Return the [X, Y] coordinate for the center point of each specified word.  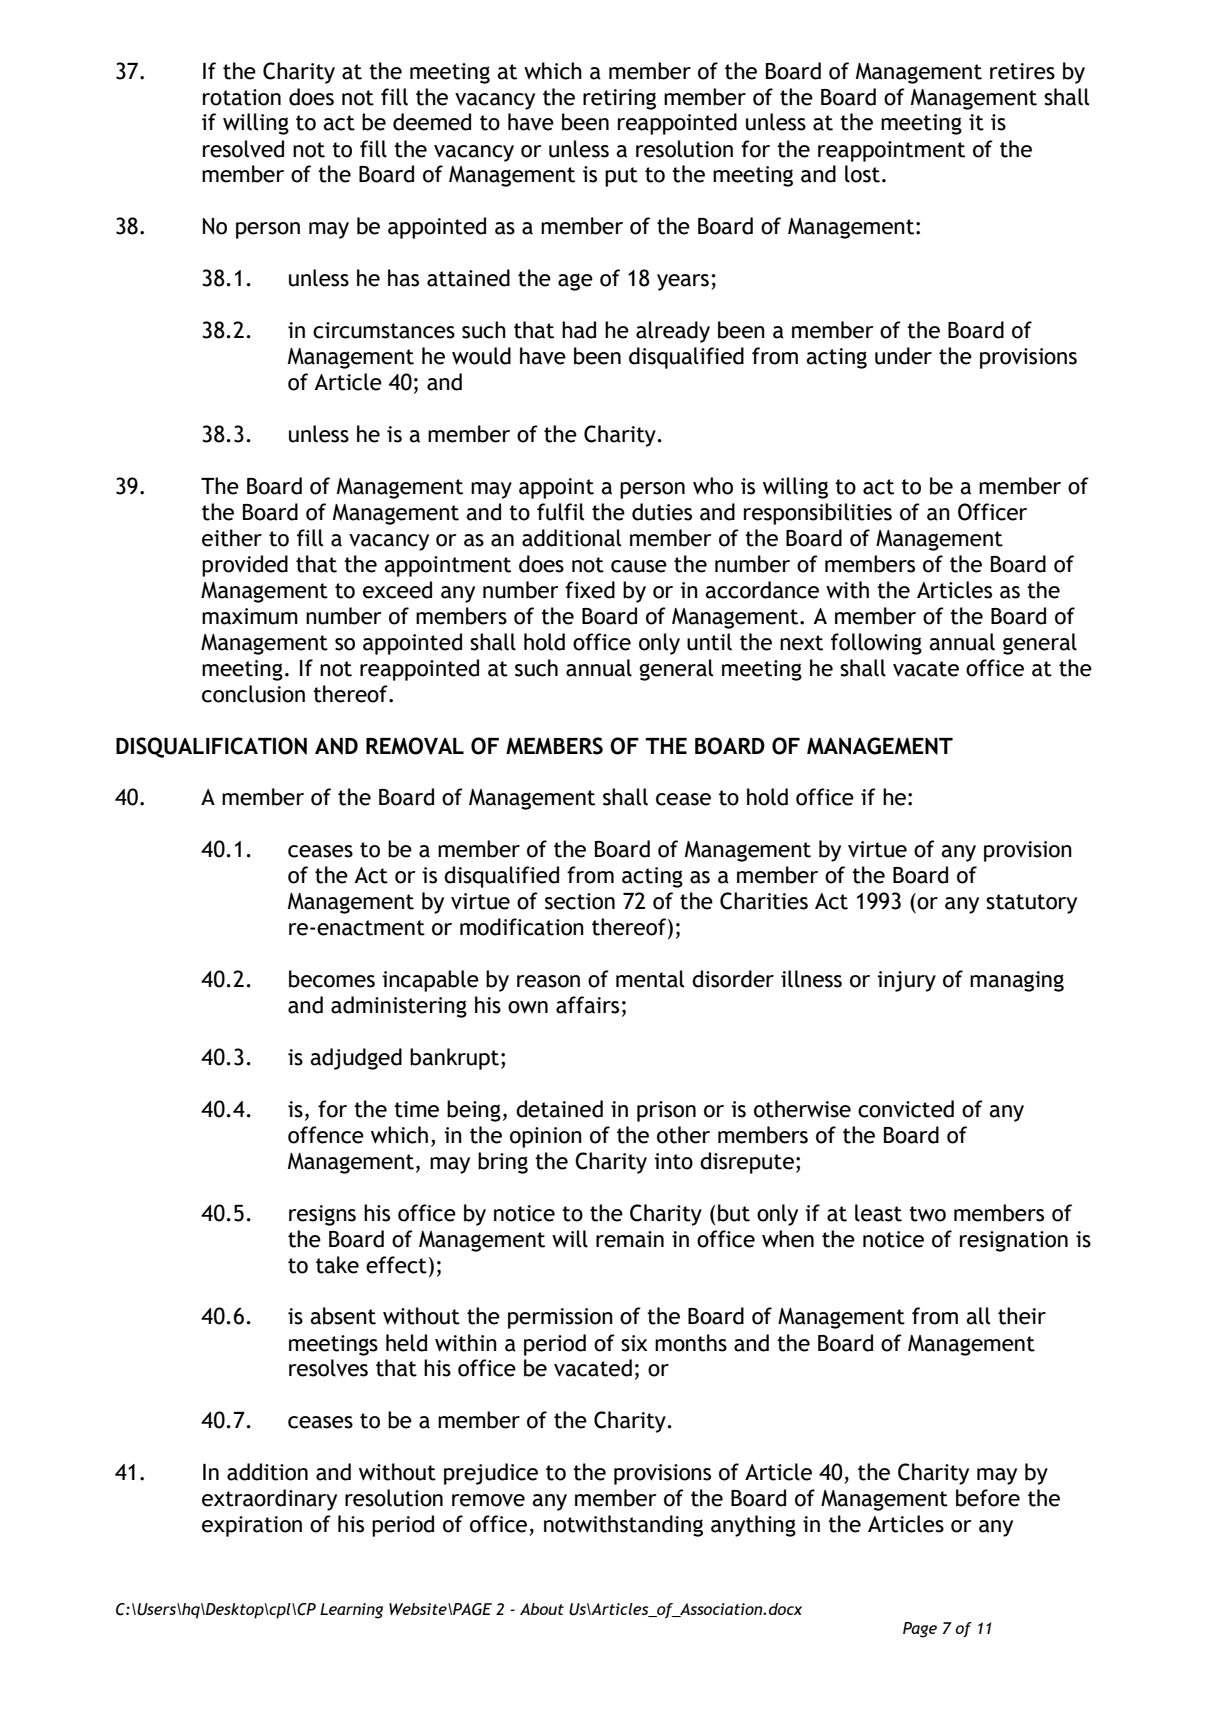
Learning [351, 1611]
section [580, 901]
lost [862, 174]
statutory [1031, 904]
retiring [619, 99]
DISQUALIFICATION [211, 747]
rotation [242, 97]
